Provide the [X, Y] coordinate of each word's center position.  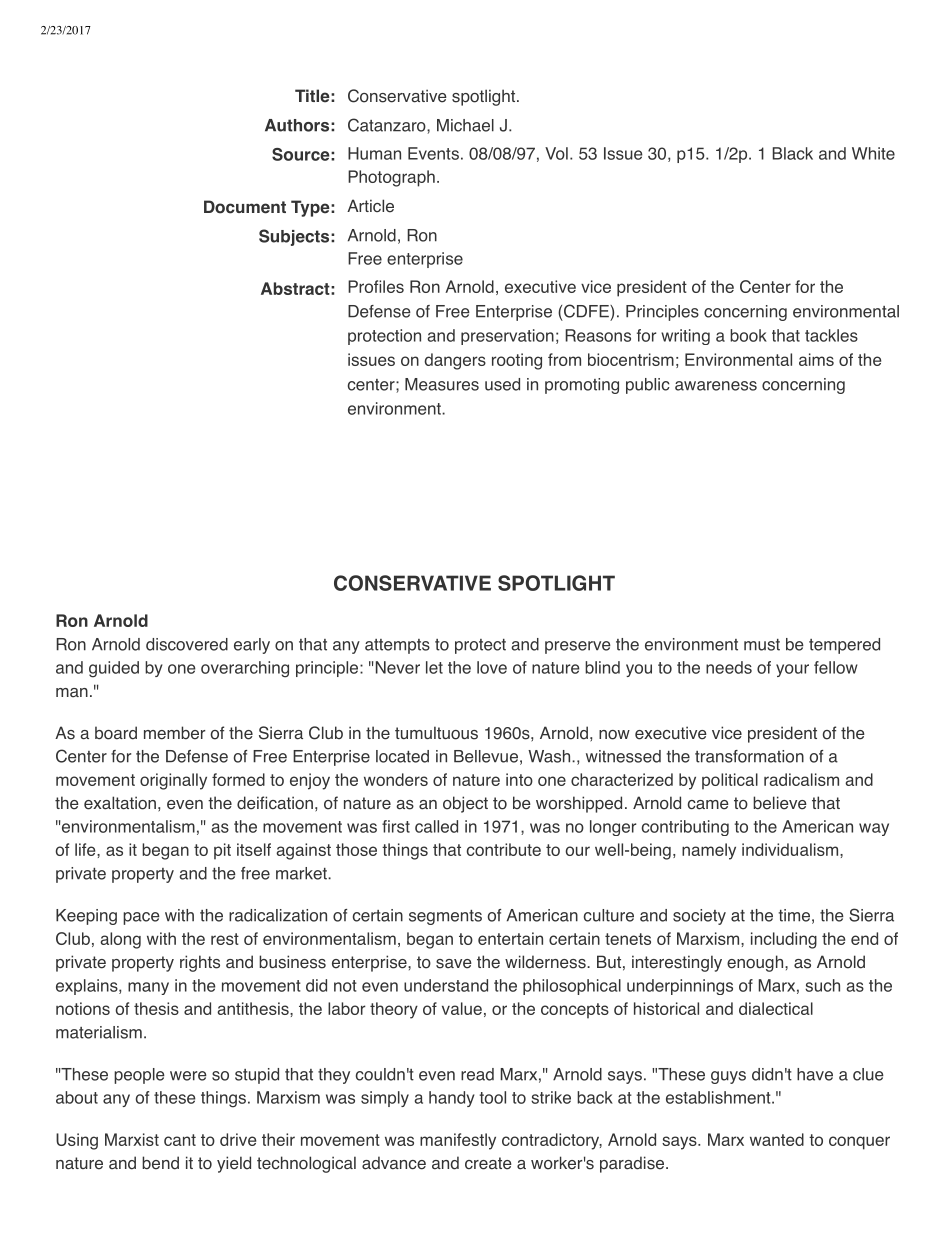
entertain [510, 938]
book [748, 335]
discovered [187, 644]
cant [180, 1140]
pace [141, 918]
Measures [442, 384]
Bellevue [486, 756]
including [784, 940]
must [762, 645]
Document [245, 207]
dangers [455, 361]
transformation [749, 756]
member [175, 733]
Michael [465, 125]
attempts [397, 646]
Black [793, 153]
